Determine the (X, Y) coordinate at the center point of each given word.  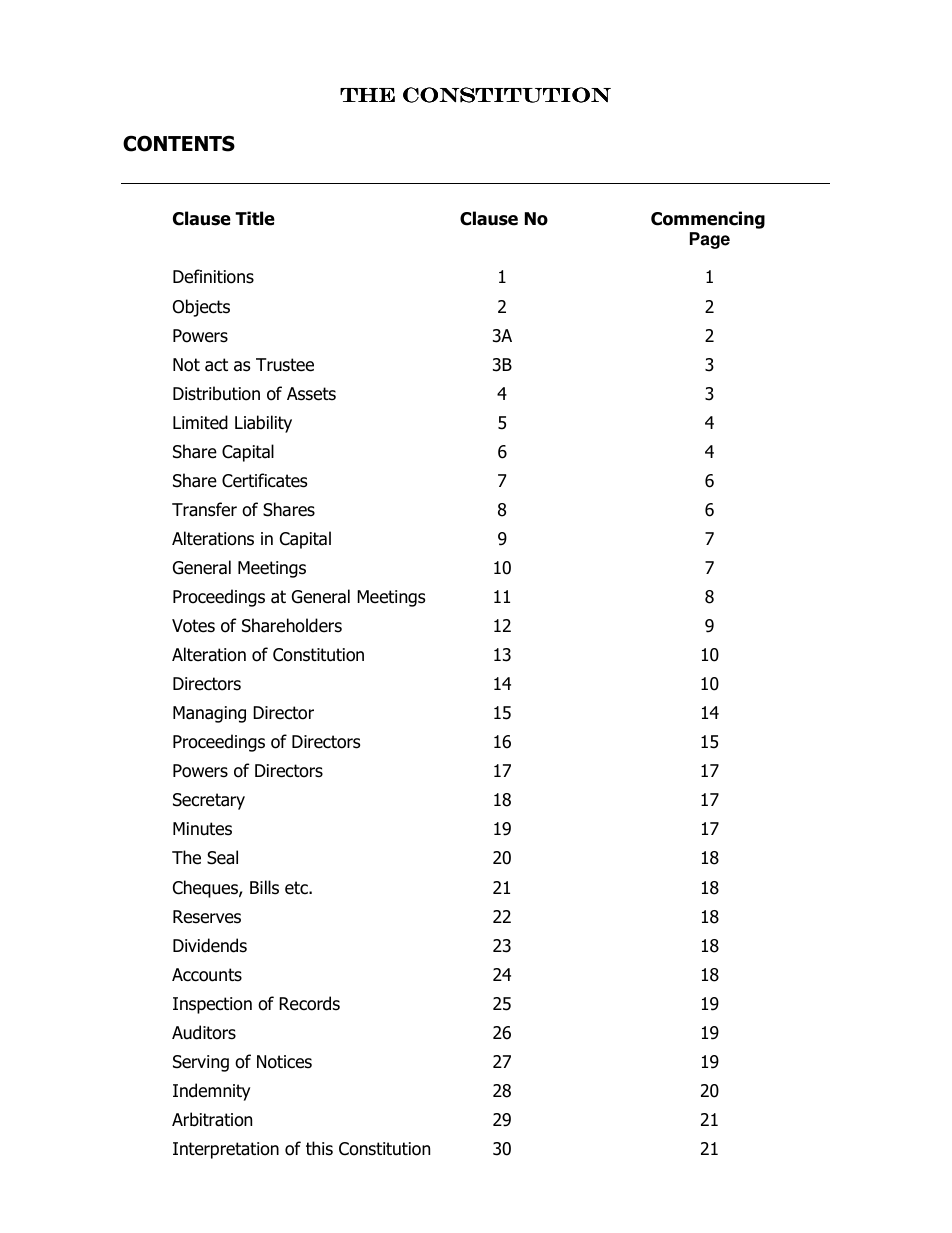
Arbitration (212, 1119)
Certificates (264, 480)
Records (309, 1003)
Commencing (708, 220)
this (319, 1148)
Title (255, 218)
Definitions (213, 276)
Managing (209, 714)
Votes (193, 626)
